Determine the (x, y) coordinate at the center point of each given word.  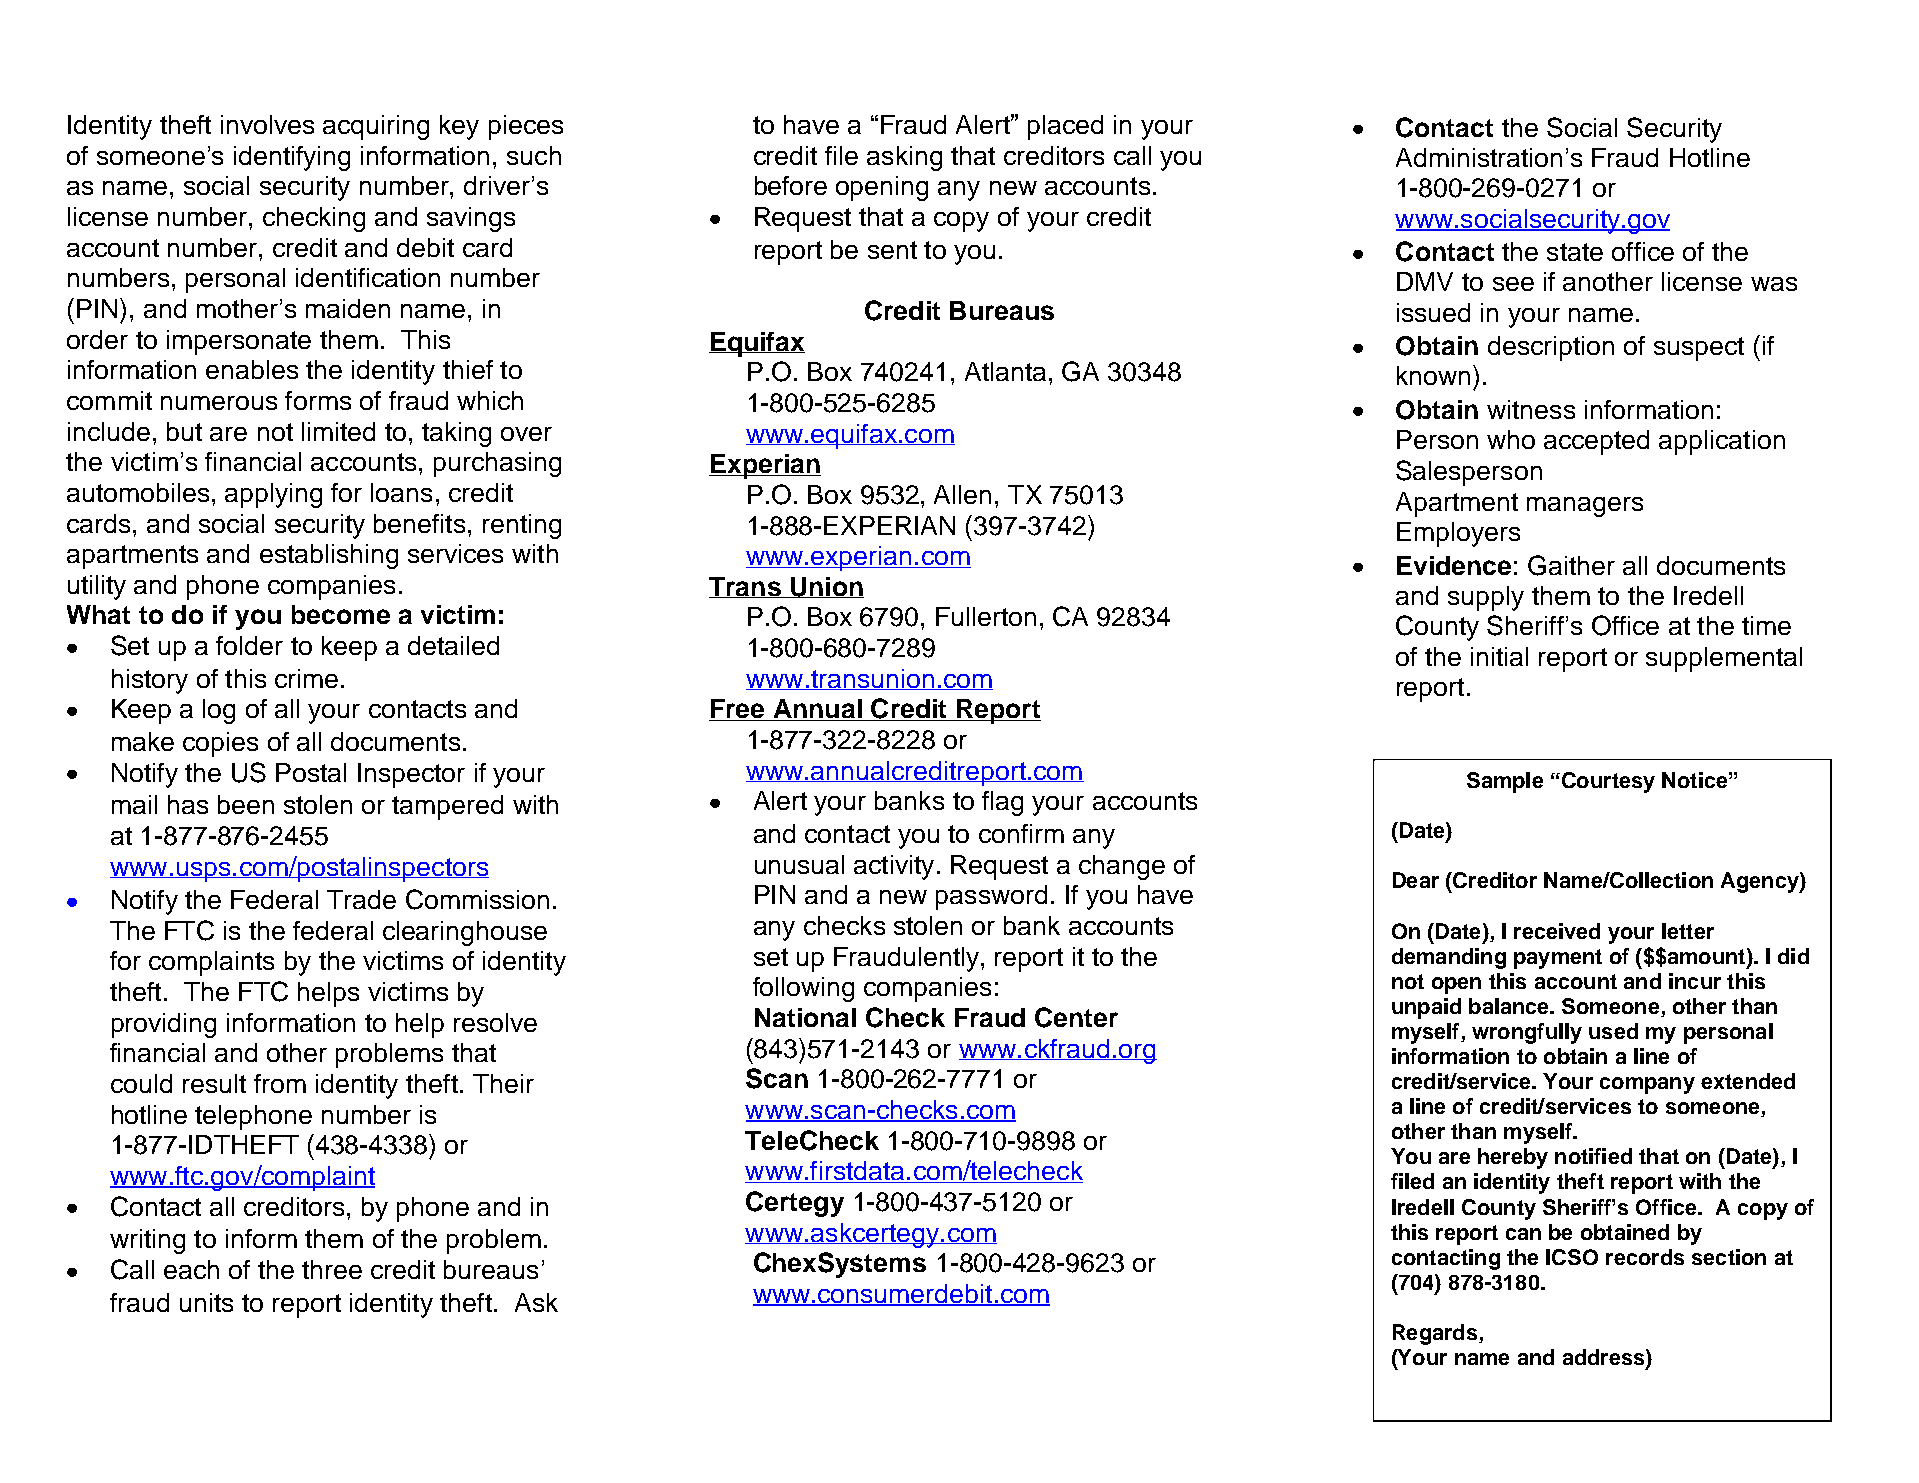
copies (220, 744)
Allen (962, 494)
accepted (1596, 442)
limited (338, 431)
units (206, 1302)
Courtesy (1607, 782)
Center (1076, 1017)
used (1613, 1031)
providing (164, 1025)
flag (1002, 803)
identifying (292, 158)
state (1575, 252)
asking (904, 158)
